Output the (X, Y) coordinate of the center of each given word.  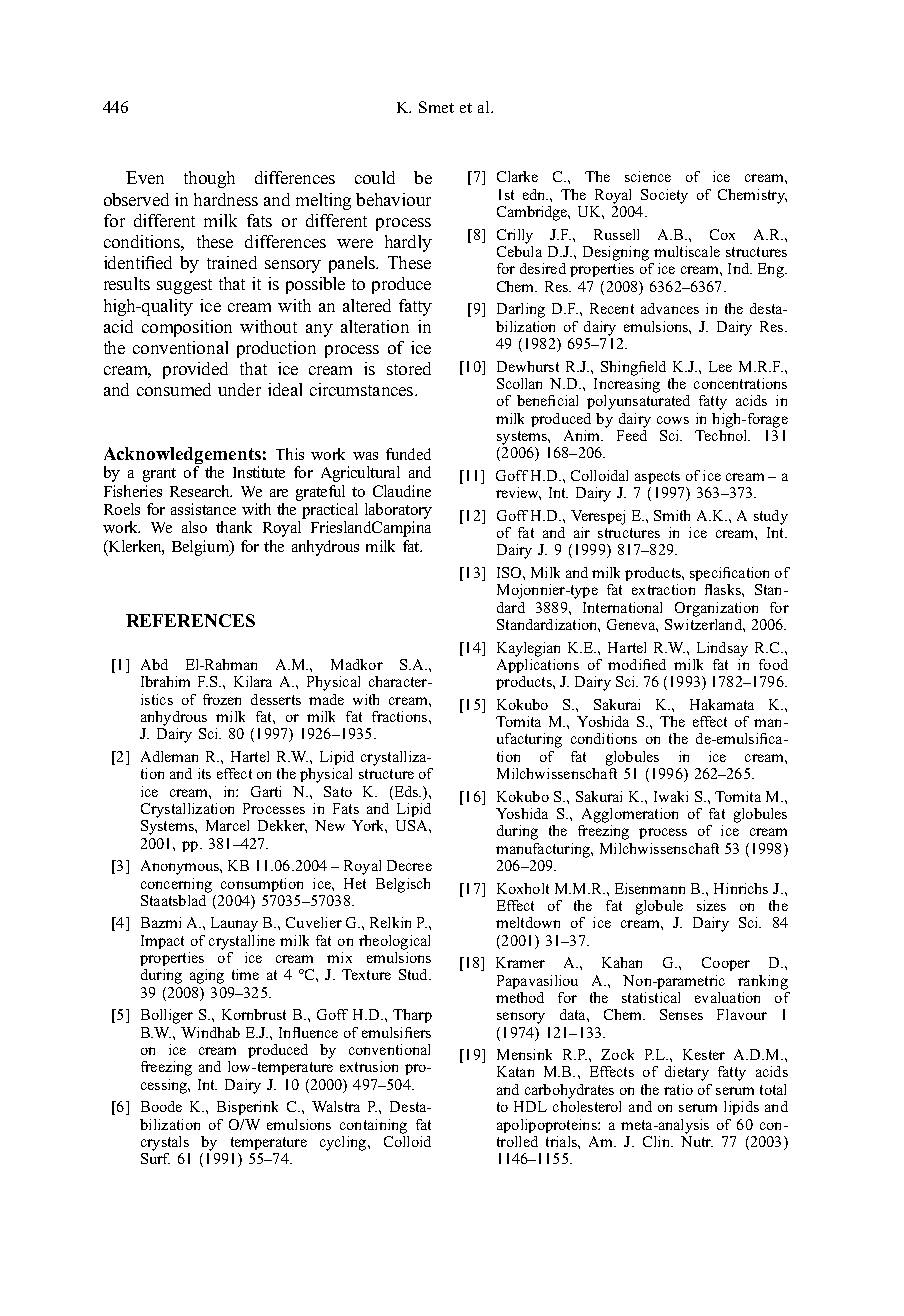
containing (373, 1126)
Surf (155, 1158)
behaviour (393, 199)
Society (664, 196)
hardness (226, 199)
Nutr (697, 1141)
